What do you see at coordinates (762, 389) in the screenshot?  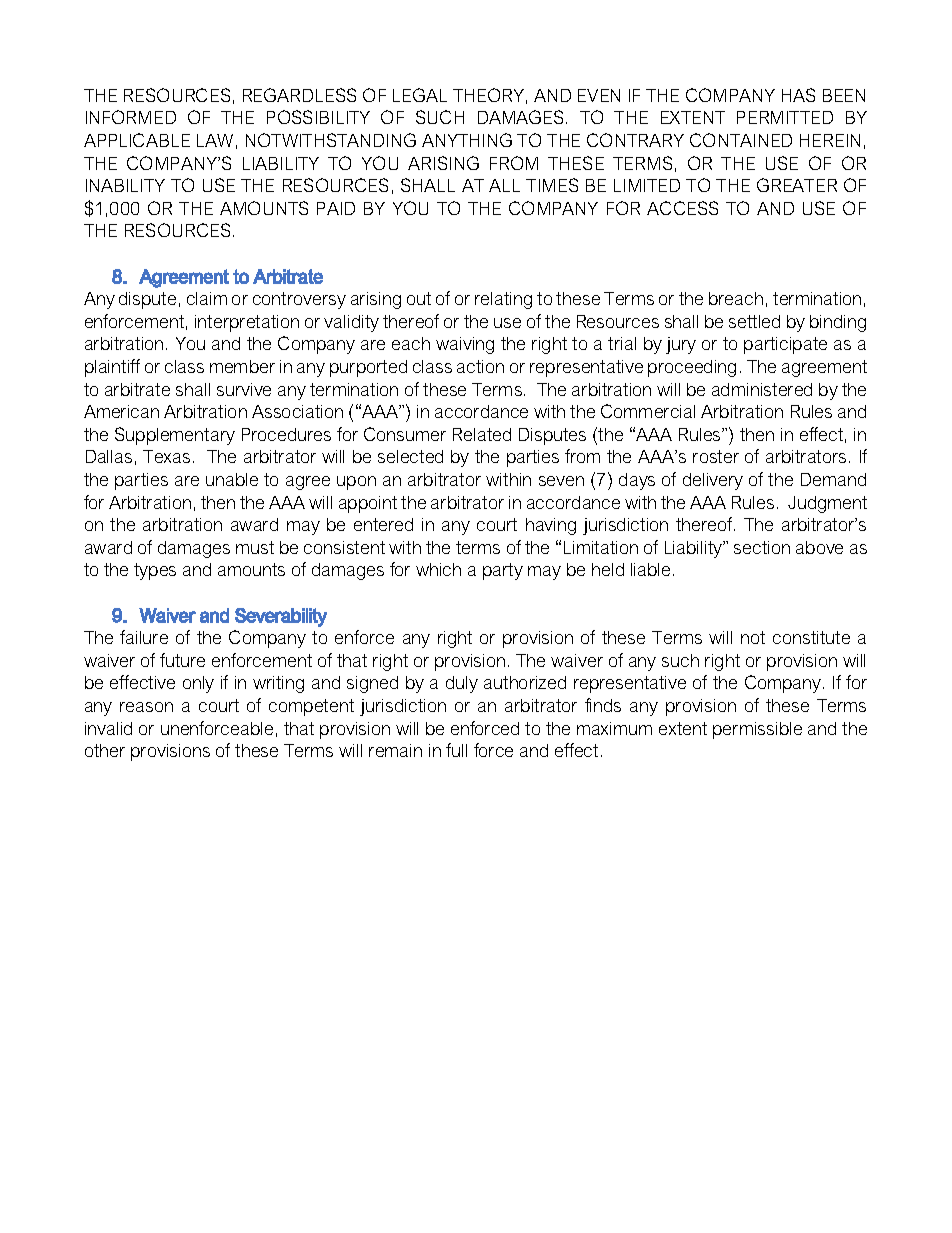 I see `administered` at bounding box center [762, 389].
